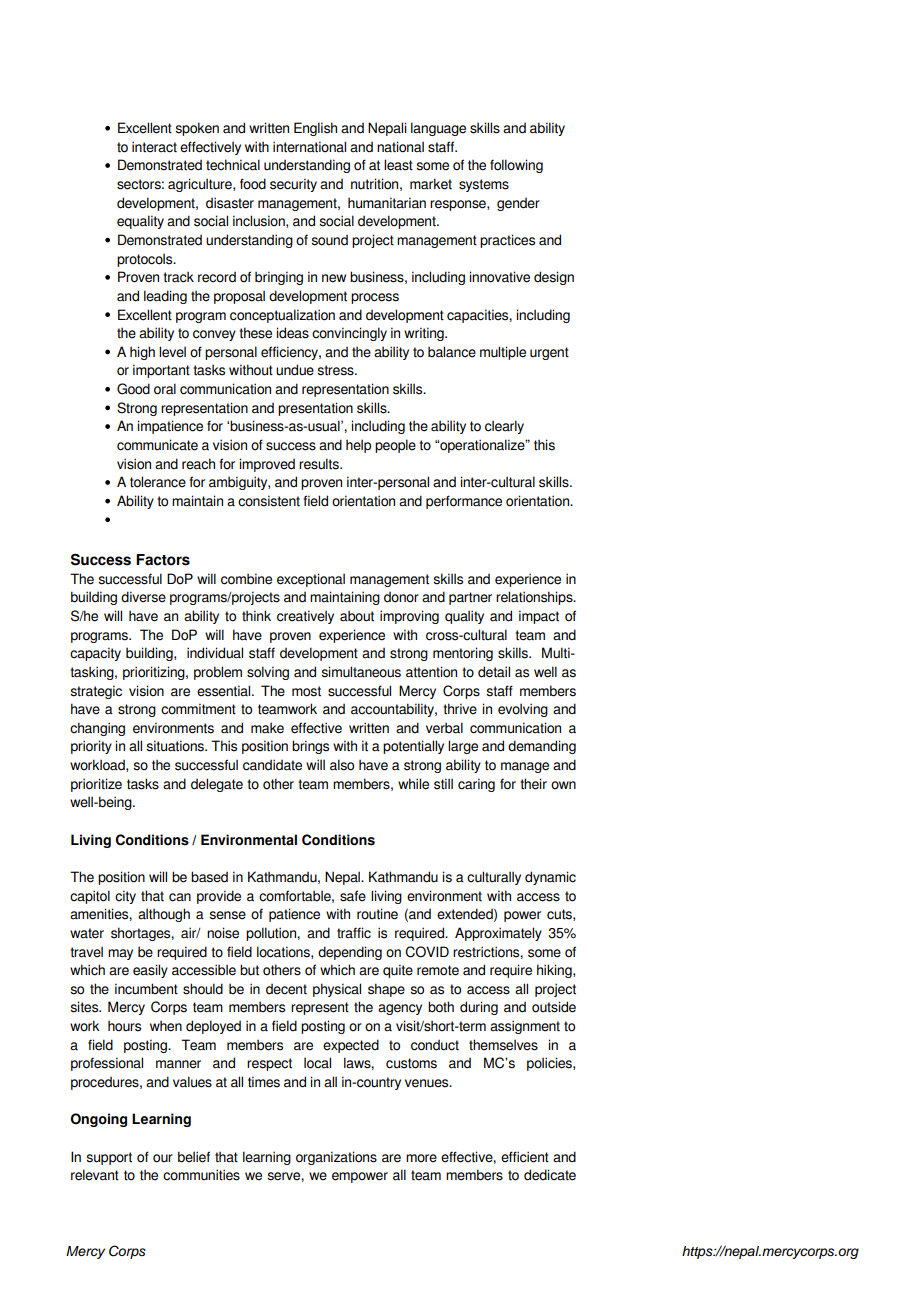 This screenshot has width=924, height=1308. What do you see at coordinates (133, 389) in the screenshot?
I see `Good` at bounding box center [133, 389].
